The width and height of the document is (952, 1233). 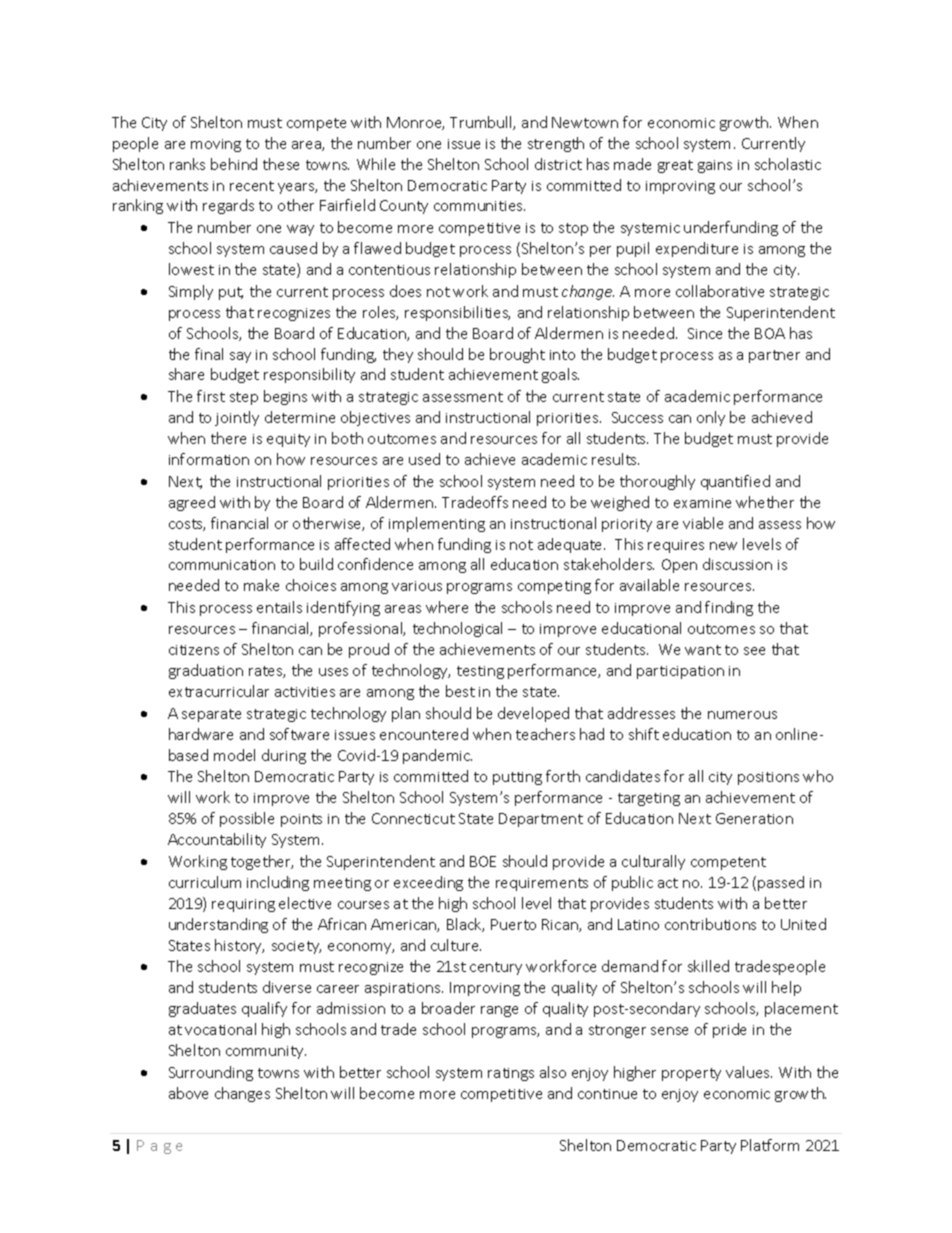 I want to click on pandemic, so click(x=437, y=756).
